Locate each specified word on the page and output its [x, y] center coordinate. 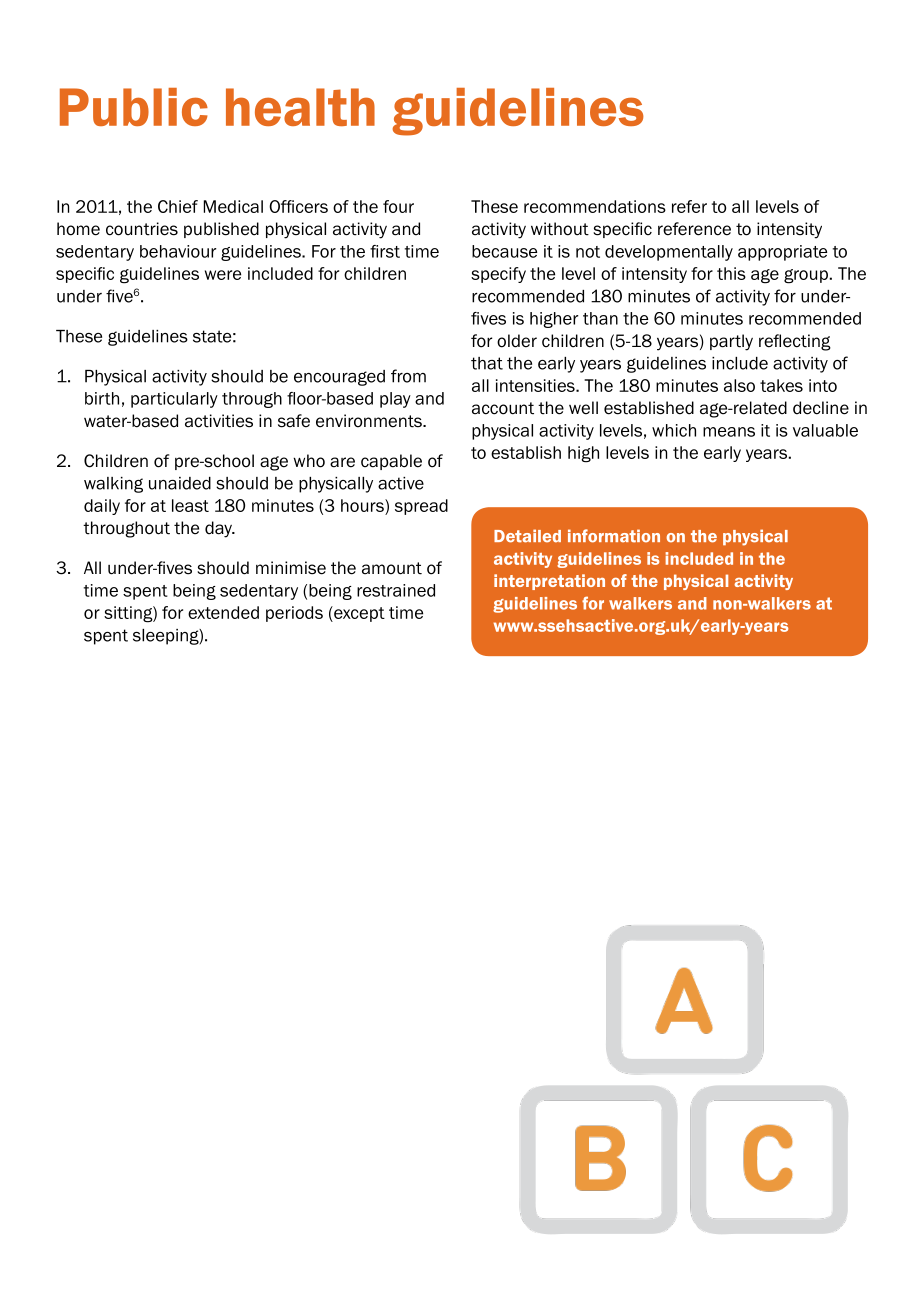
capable [391, 462]
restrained [396, 590]
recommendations [595, 206]
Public [134, 107]
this [731, 273]
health [300, 107]
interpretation [549, 582]
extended [223, 612]
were [223, 275]
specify [498, 275]
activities [219, 421]
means [729, 432]
